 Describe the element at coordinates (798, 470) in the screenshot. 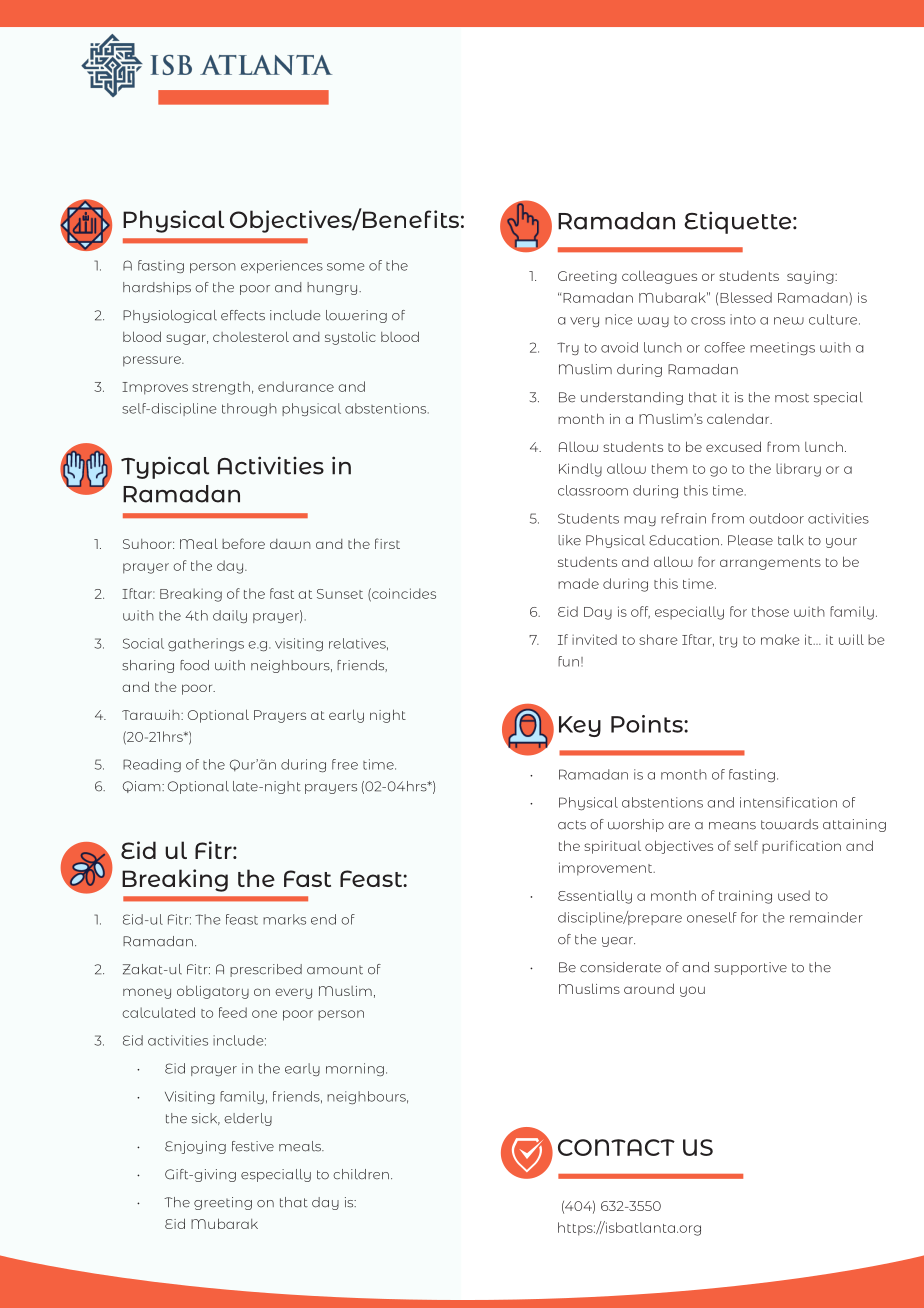

I see `library` at that location.
